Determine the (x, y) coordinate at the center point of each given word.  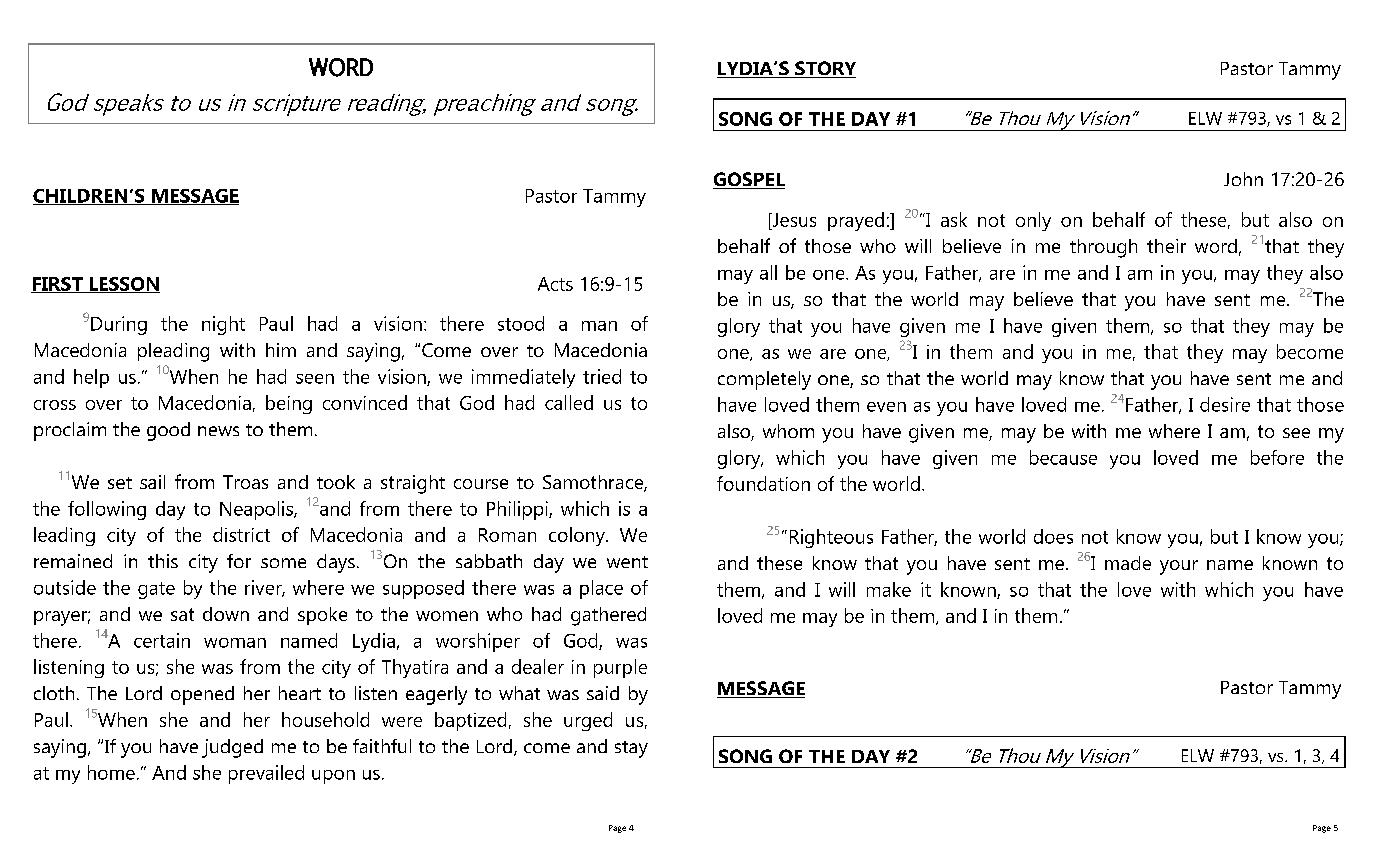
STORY (824, 69)
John (1243, 179)
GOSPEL (749, 180)
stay (631, 749)
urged (588, 721)
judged (232, 748)
